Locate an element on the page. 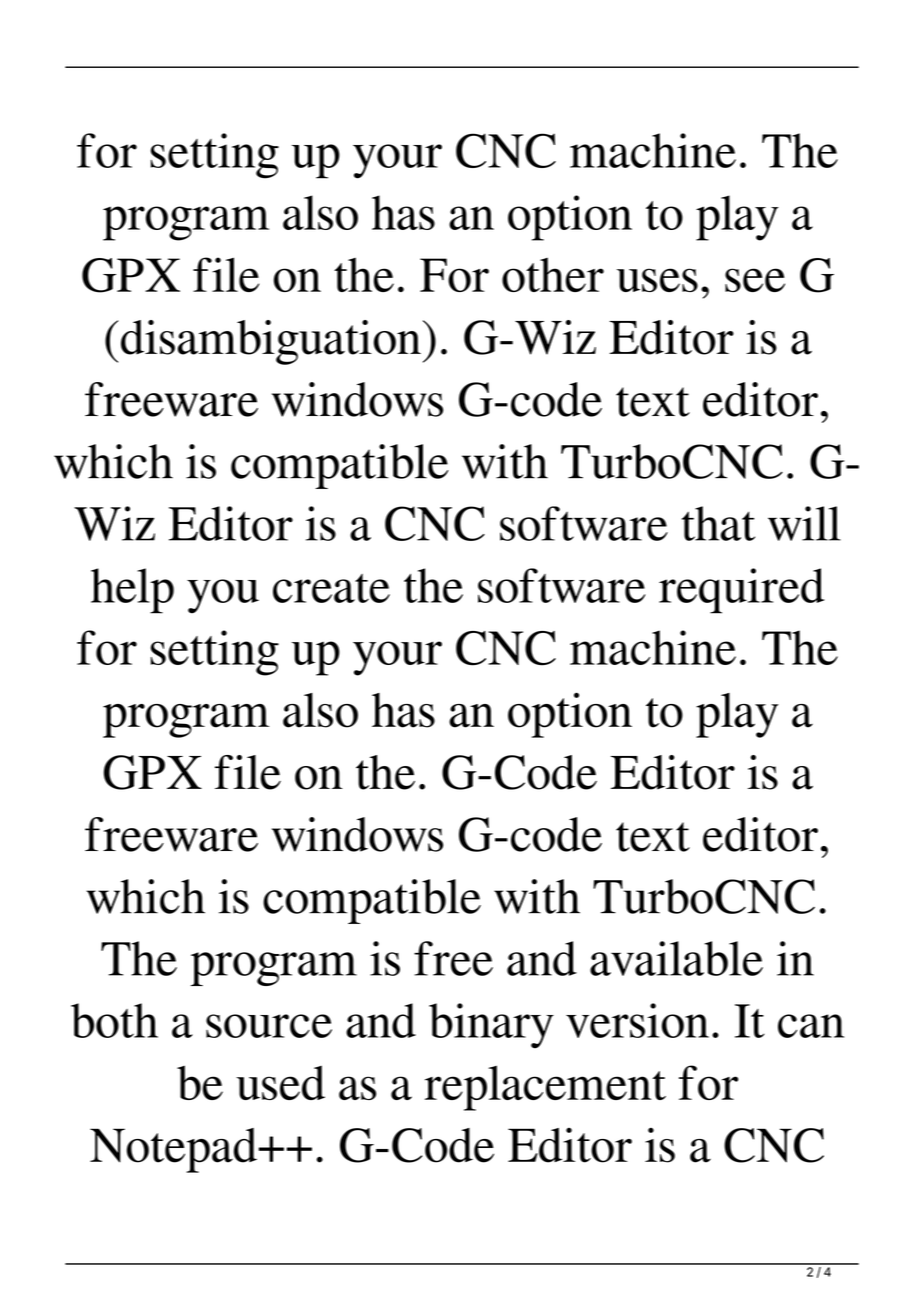 This image has height=1308, width=924. help is located at coordinates (132, 591).
